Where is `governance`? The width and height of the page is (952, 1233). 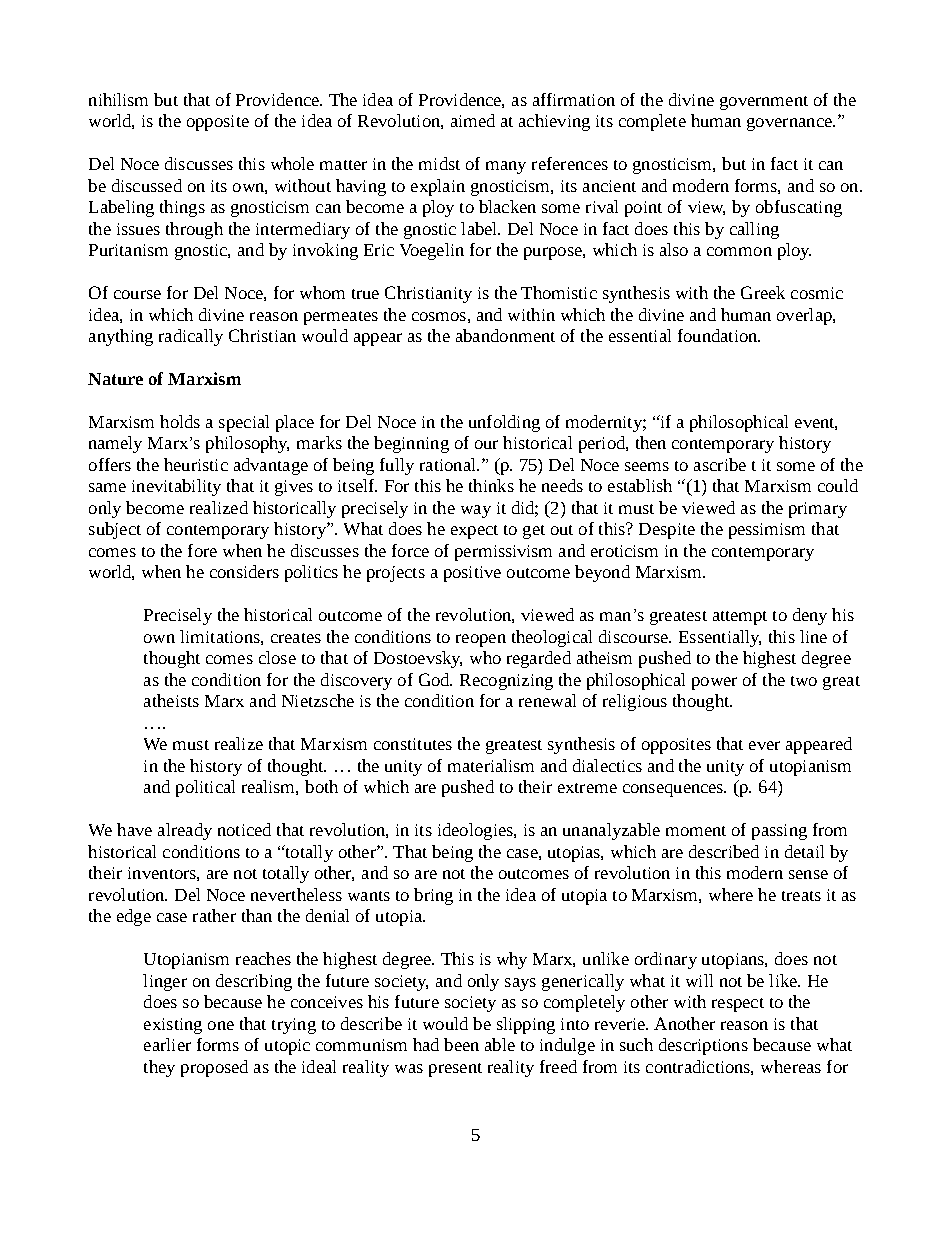 governance is located at coordinates (790, 124).
